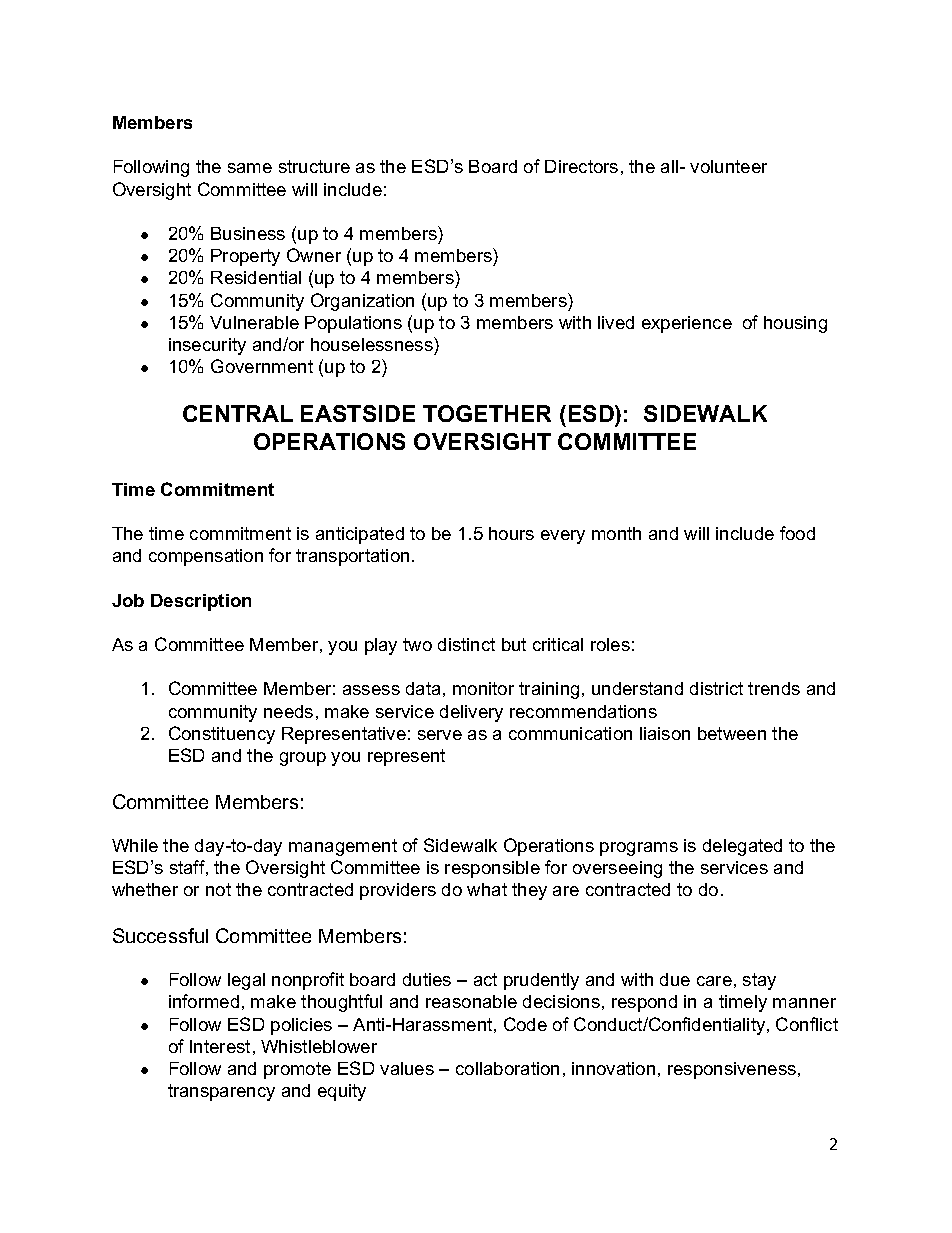 This document has height=1233, width=952. Describe the element at coordinates (487, 413) in the document. I see `TOGETHER` at that location.
